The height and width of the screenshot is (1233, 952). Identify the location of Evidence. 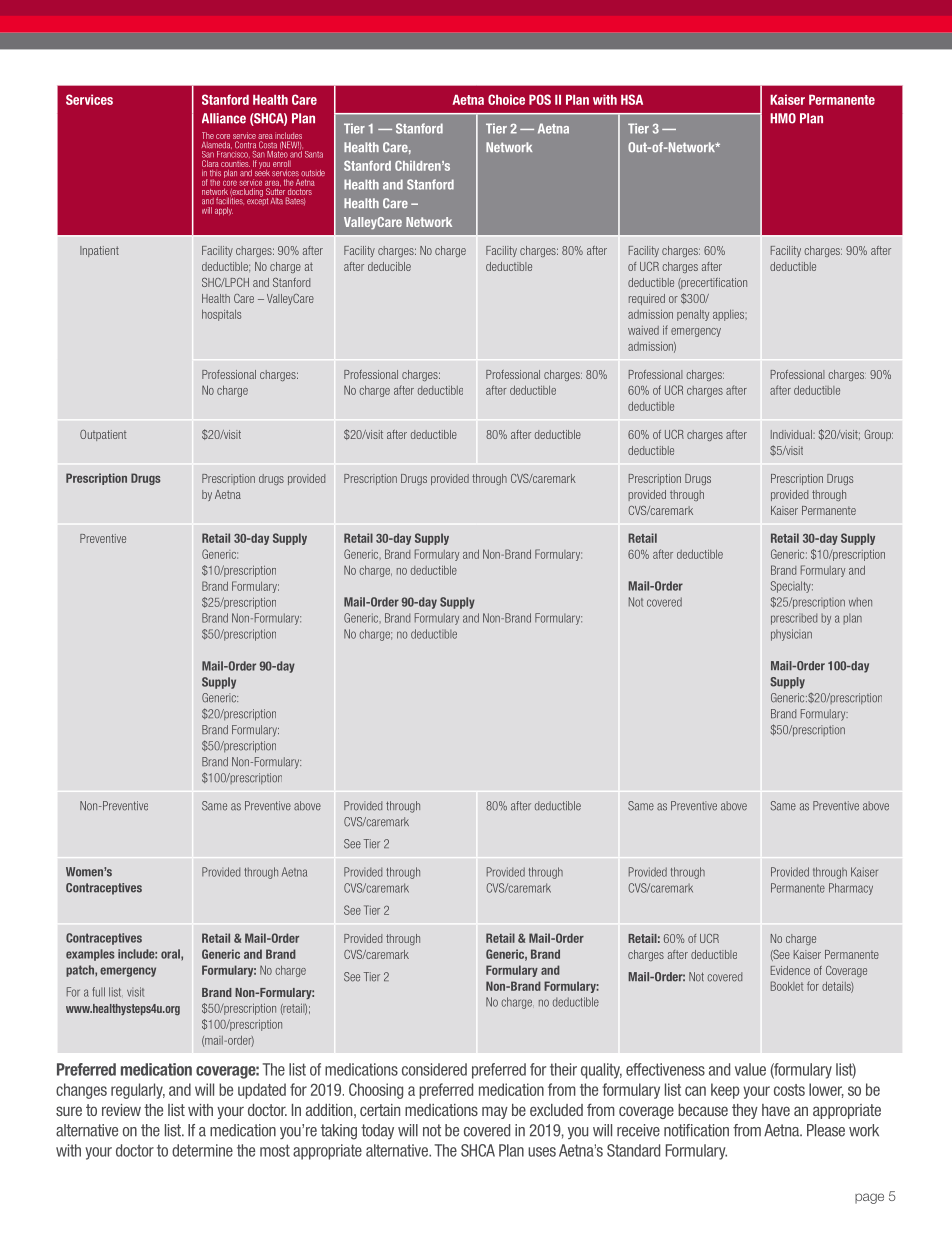
(790, 970).
